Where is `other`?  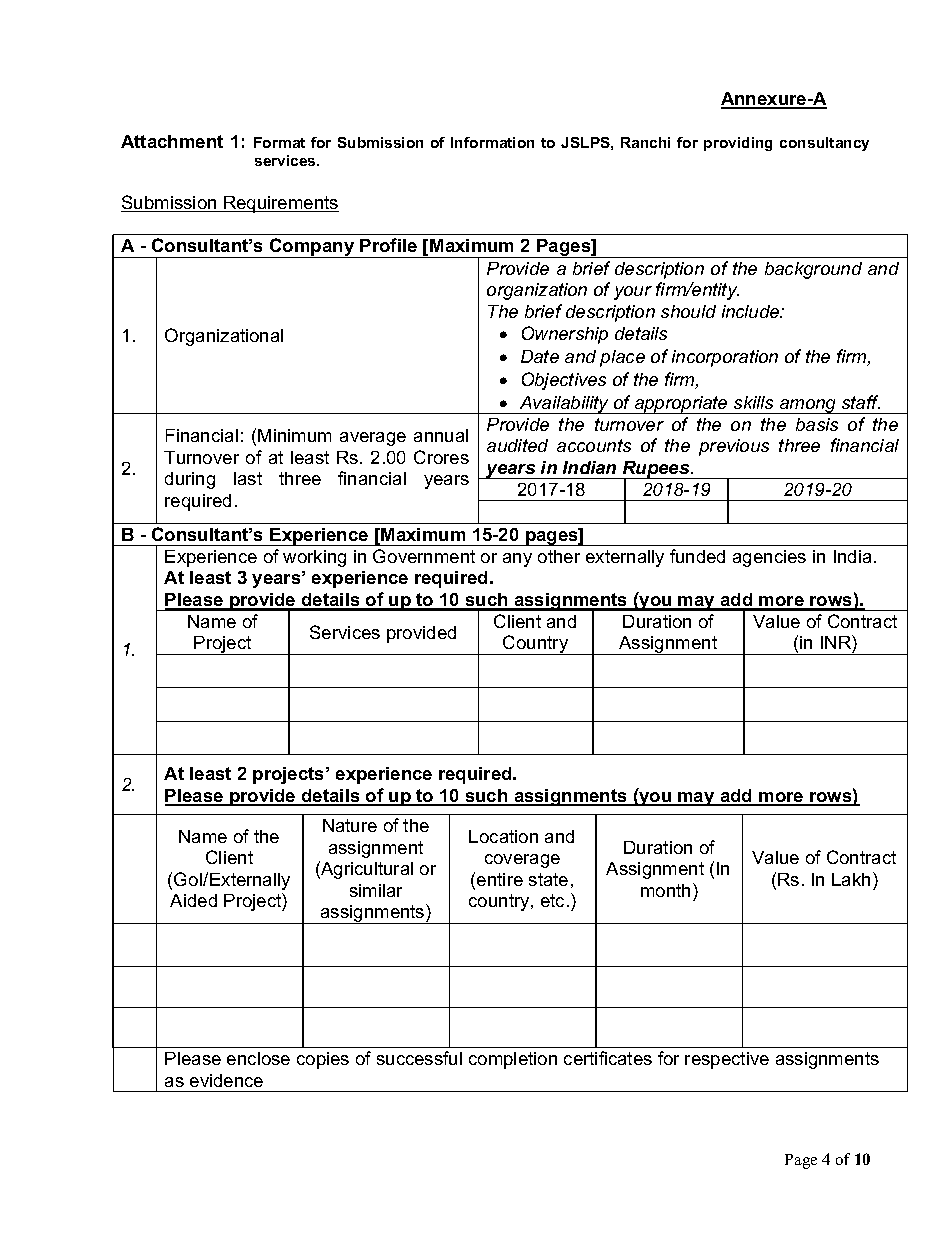 other is located at coordinates (559, 556).
